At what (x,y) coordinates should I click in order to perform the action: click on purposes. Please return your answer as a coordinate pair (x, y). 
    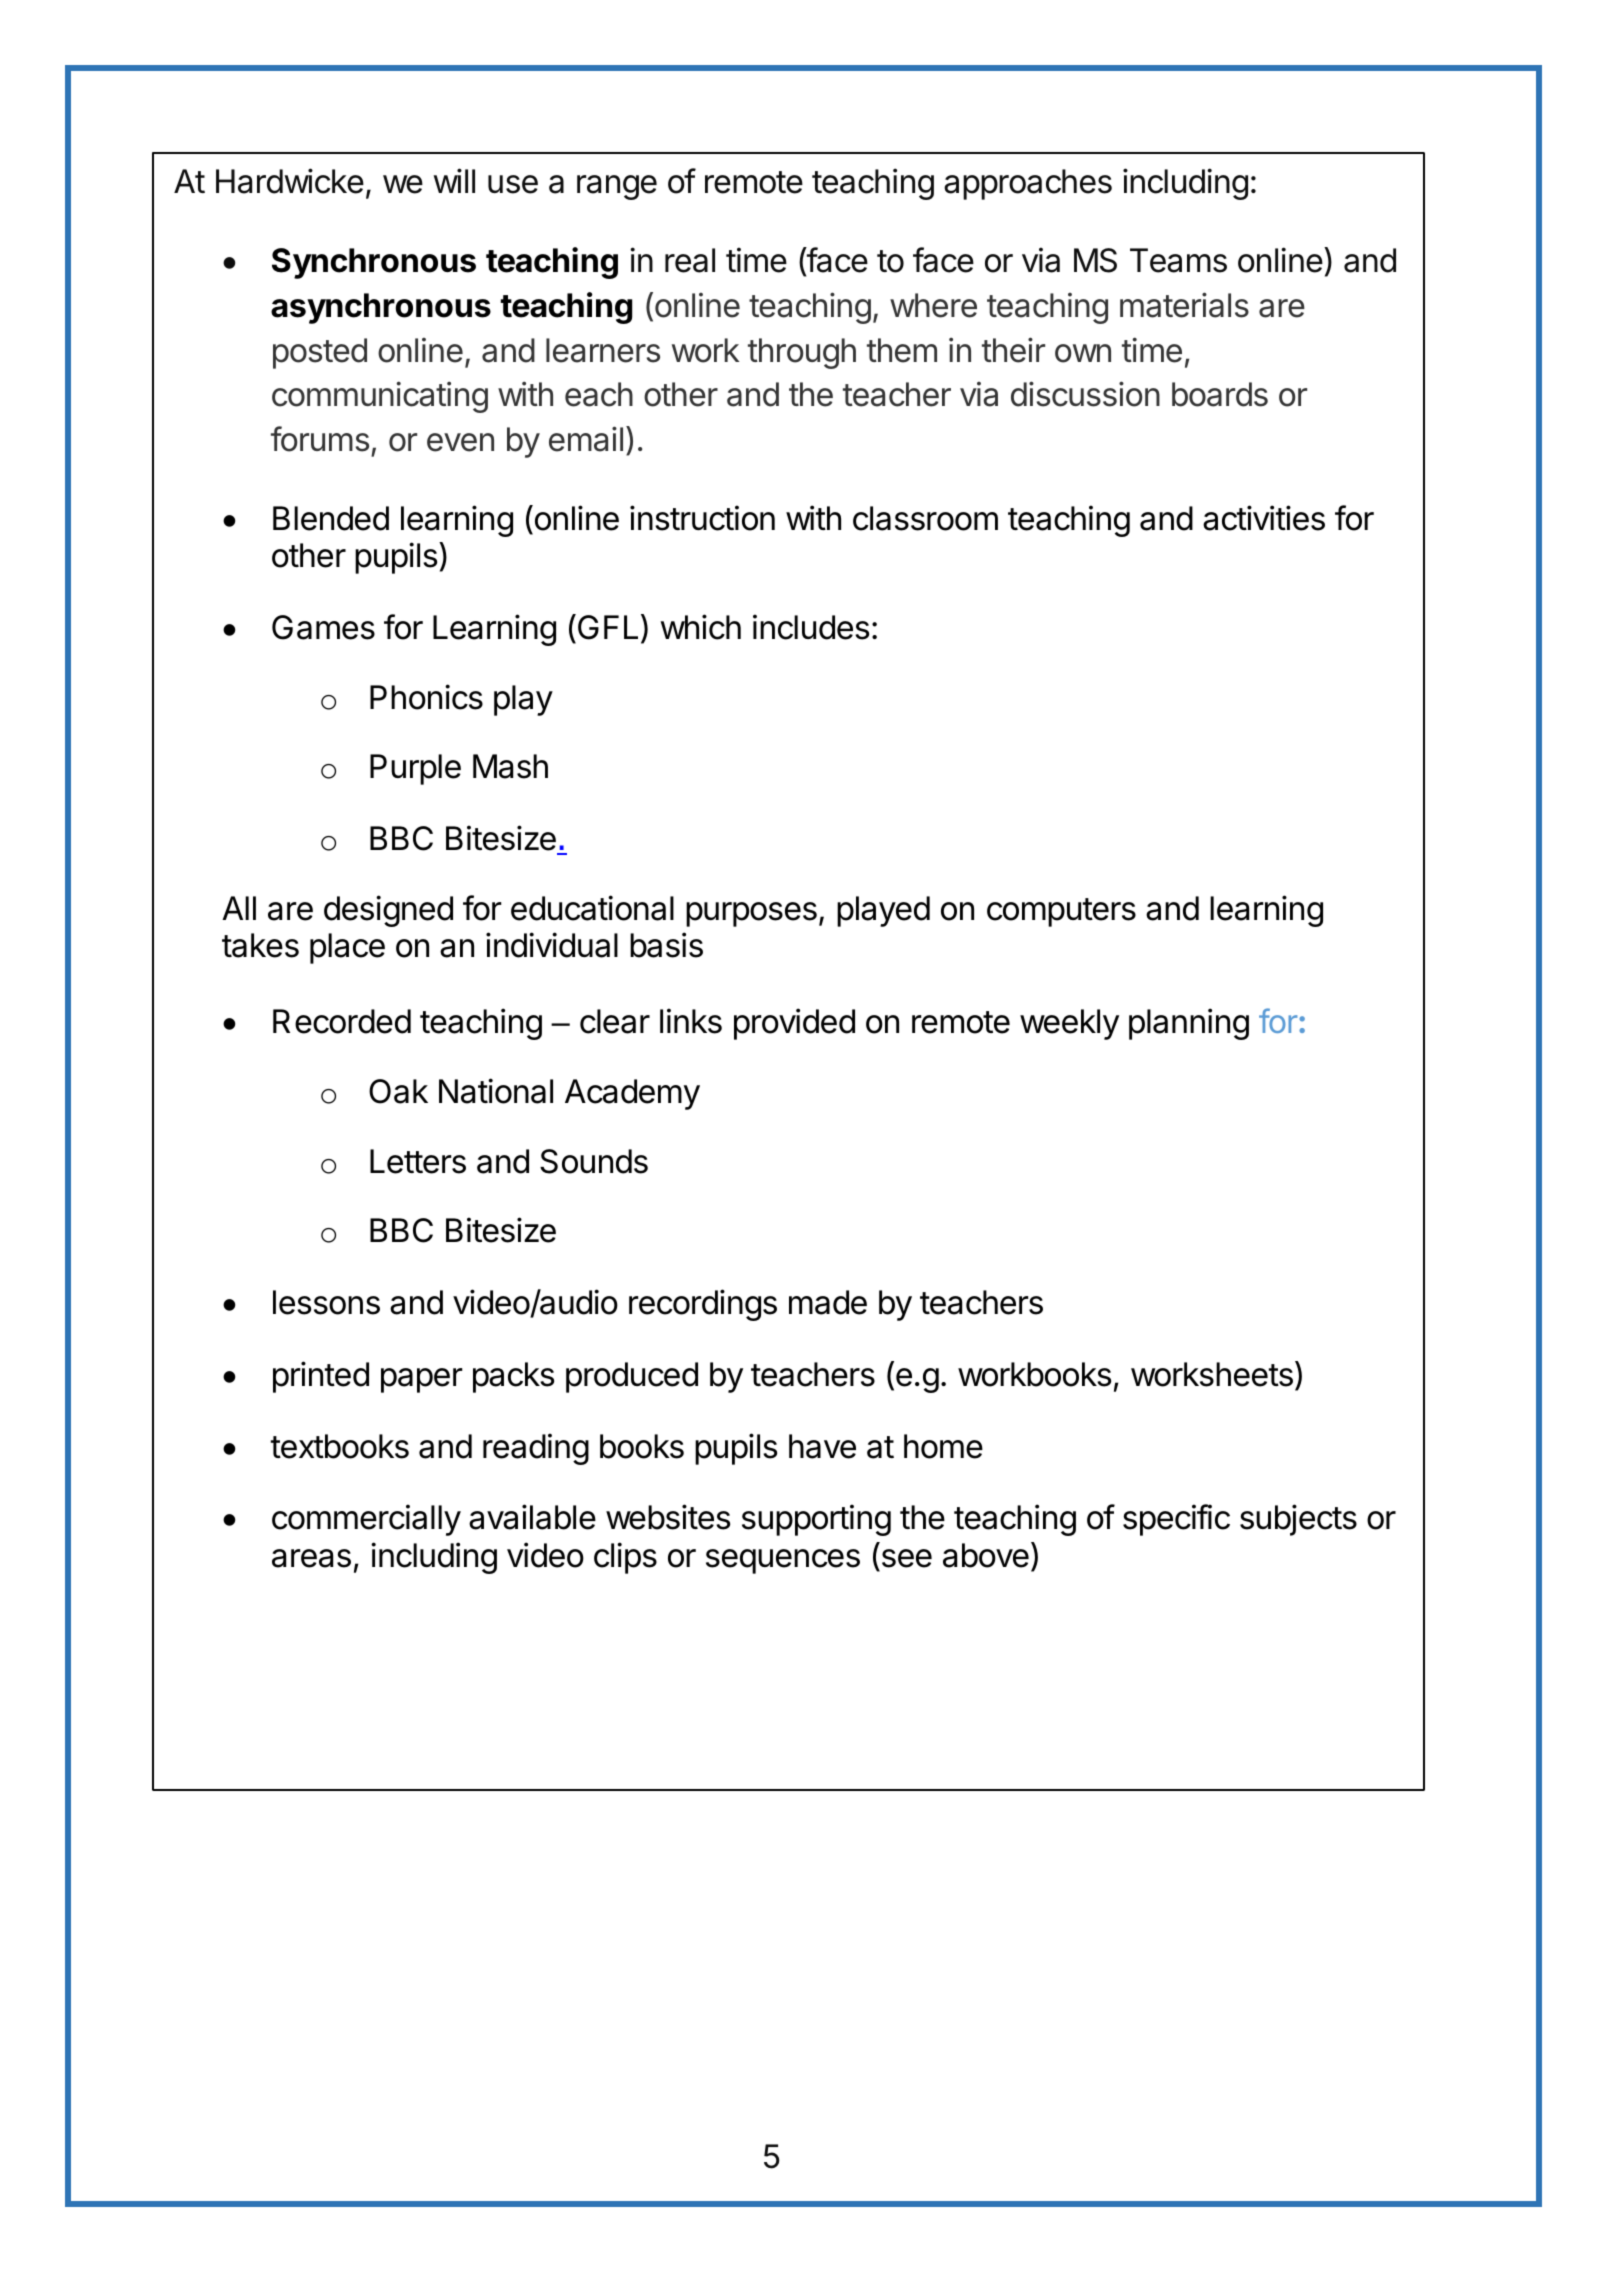
    Looking at the image, I should click on (751, 914).
